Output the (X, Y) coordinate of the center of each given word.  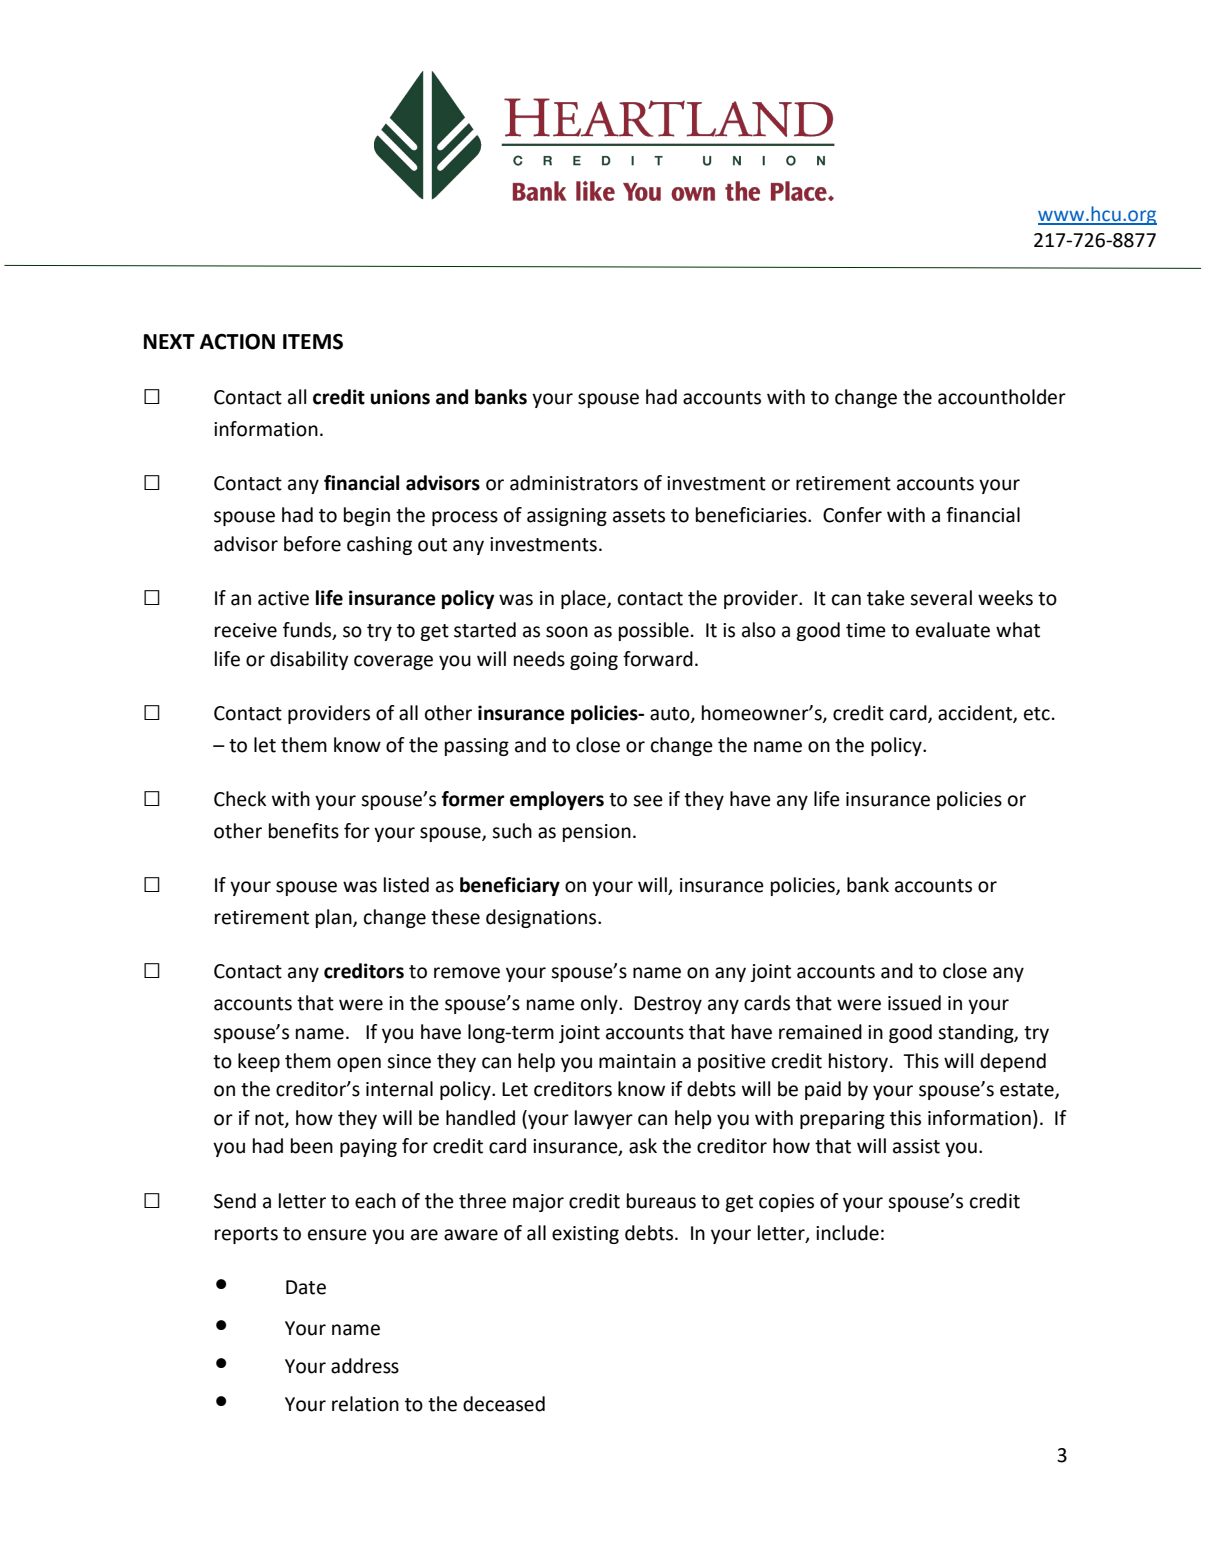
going (594, 661)
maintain (637, 1061)
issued (914, 1003)
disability (309, 660)
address (365, 1366)
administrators (574, 483)
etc (1037, 714)
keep (259, 1062)
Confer (852, 515)
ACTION (237, 341)
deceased (504, 1404)
